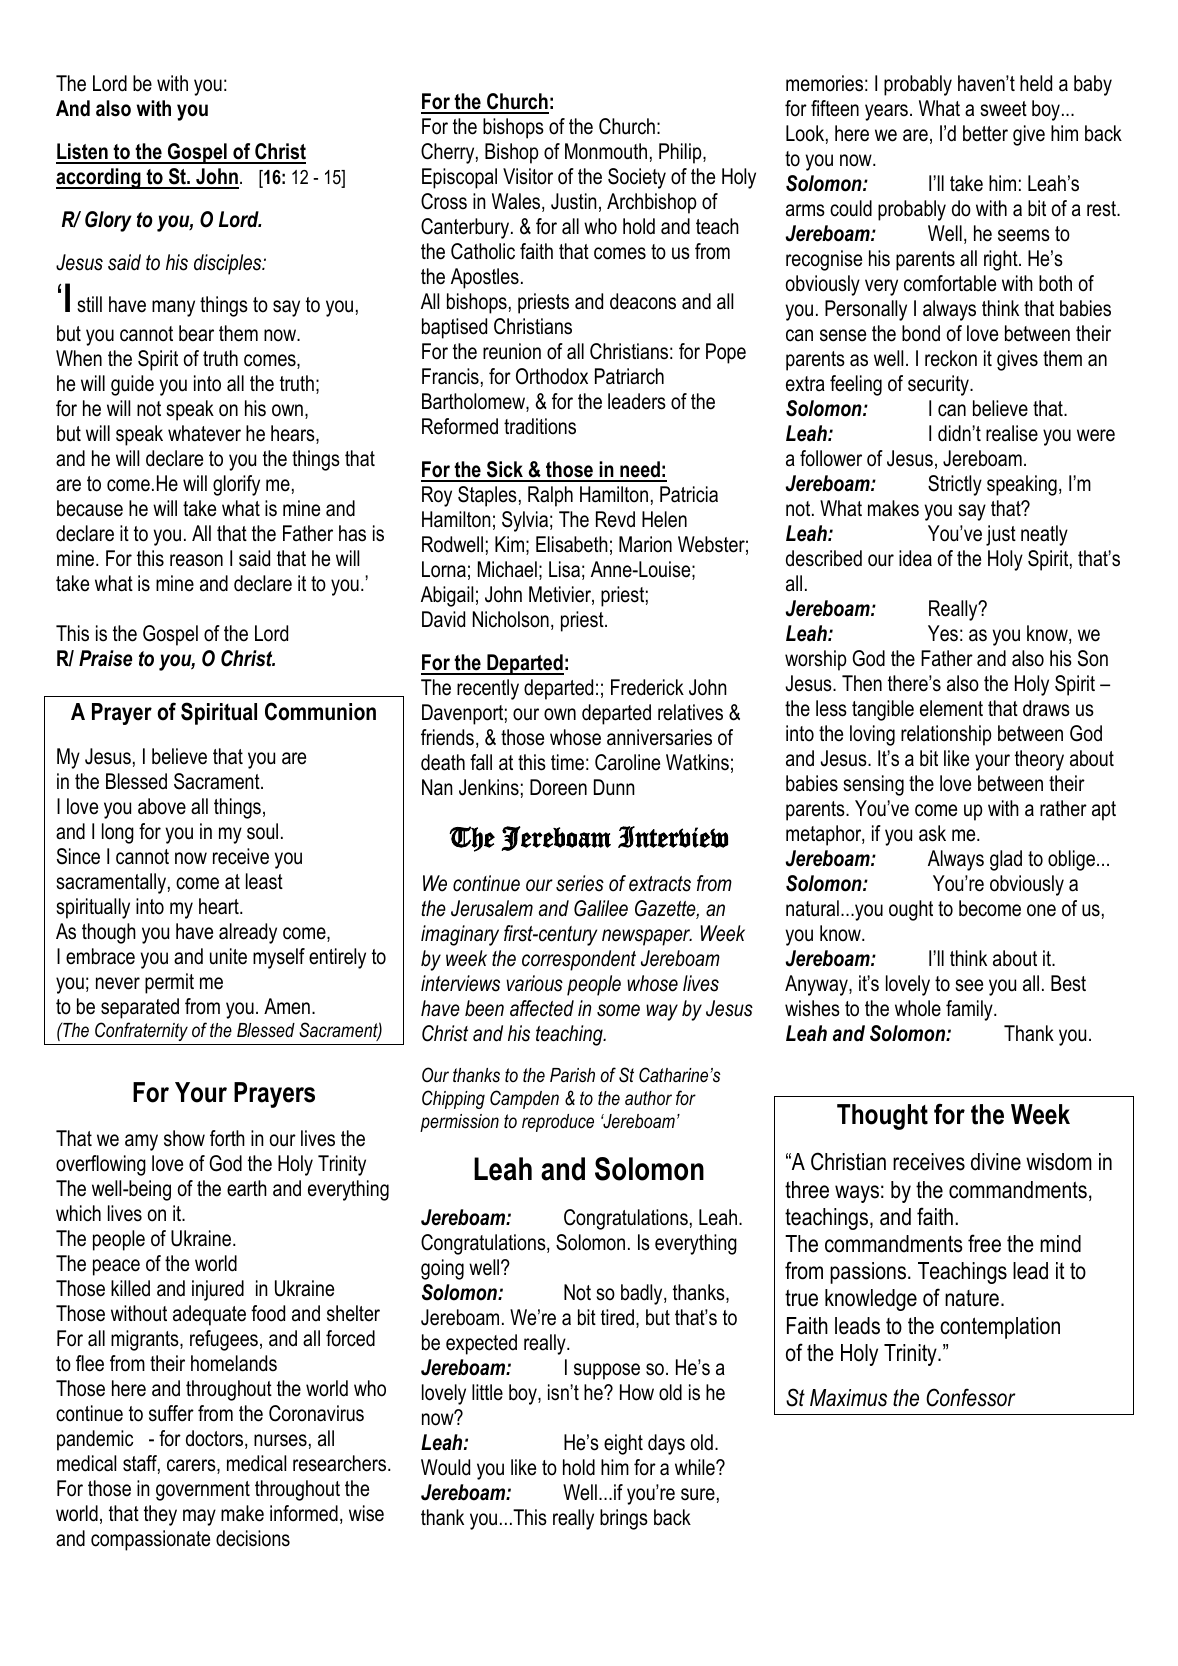  I want to click on above, so click(162, 806).
